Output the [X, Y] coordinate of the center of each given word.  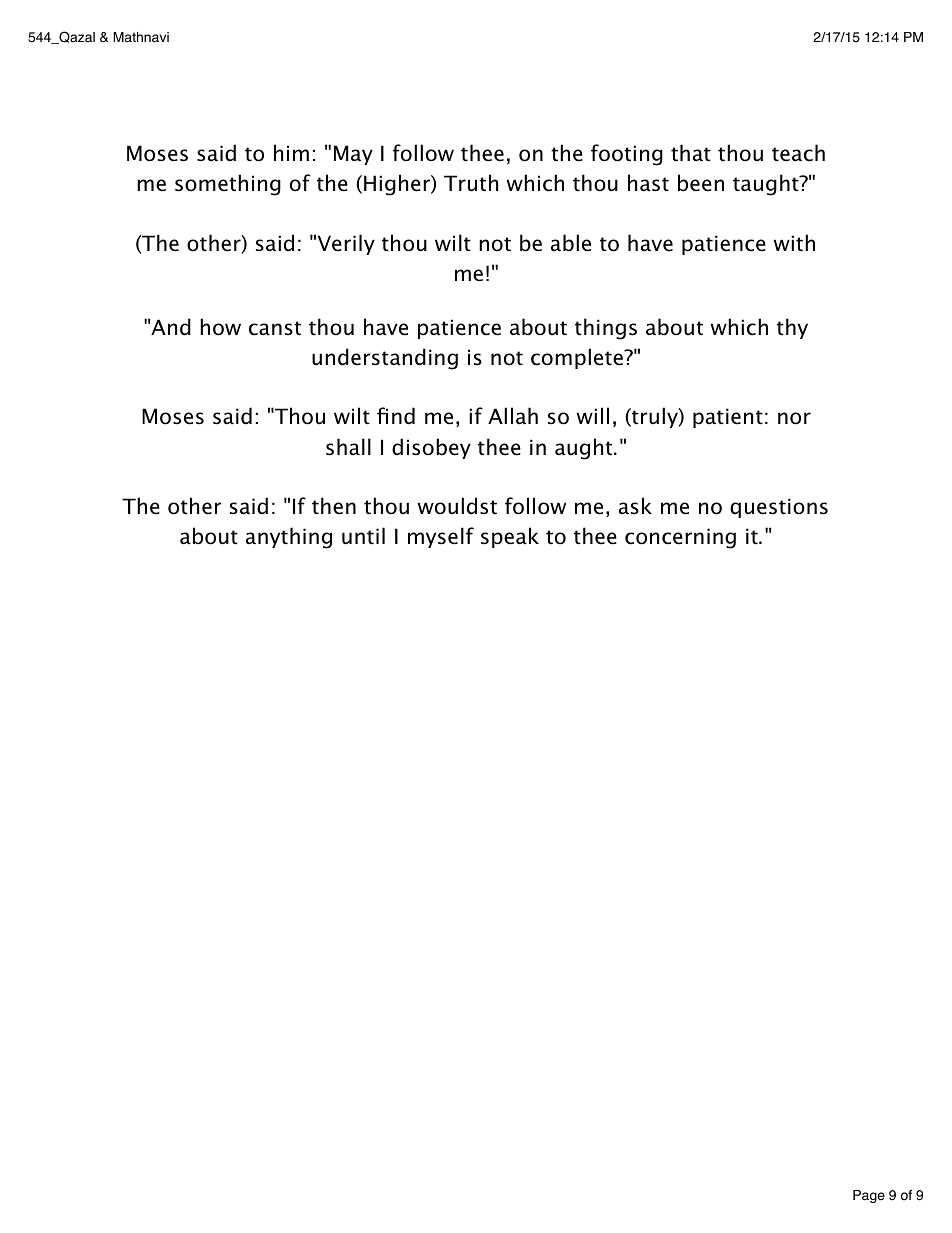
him [291, 152]
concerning [680, 538]
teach [798, 153]
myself [441, 537]
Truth [471, 183]
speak [510, 537]
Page [869, 1196]
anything [289, 538]
